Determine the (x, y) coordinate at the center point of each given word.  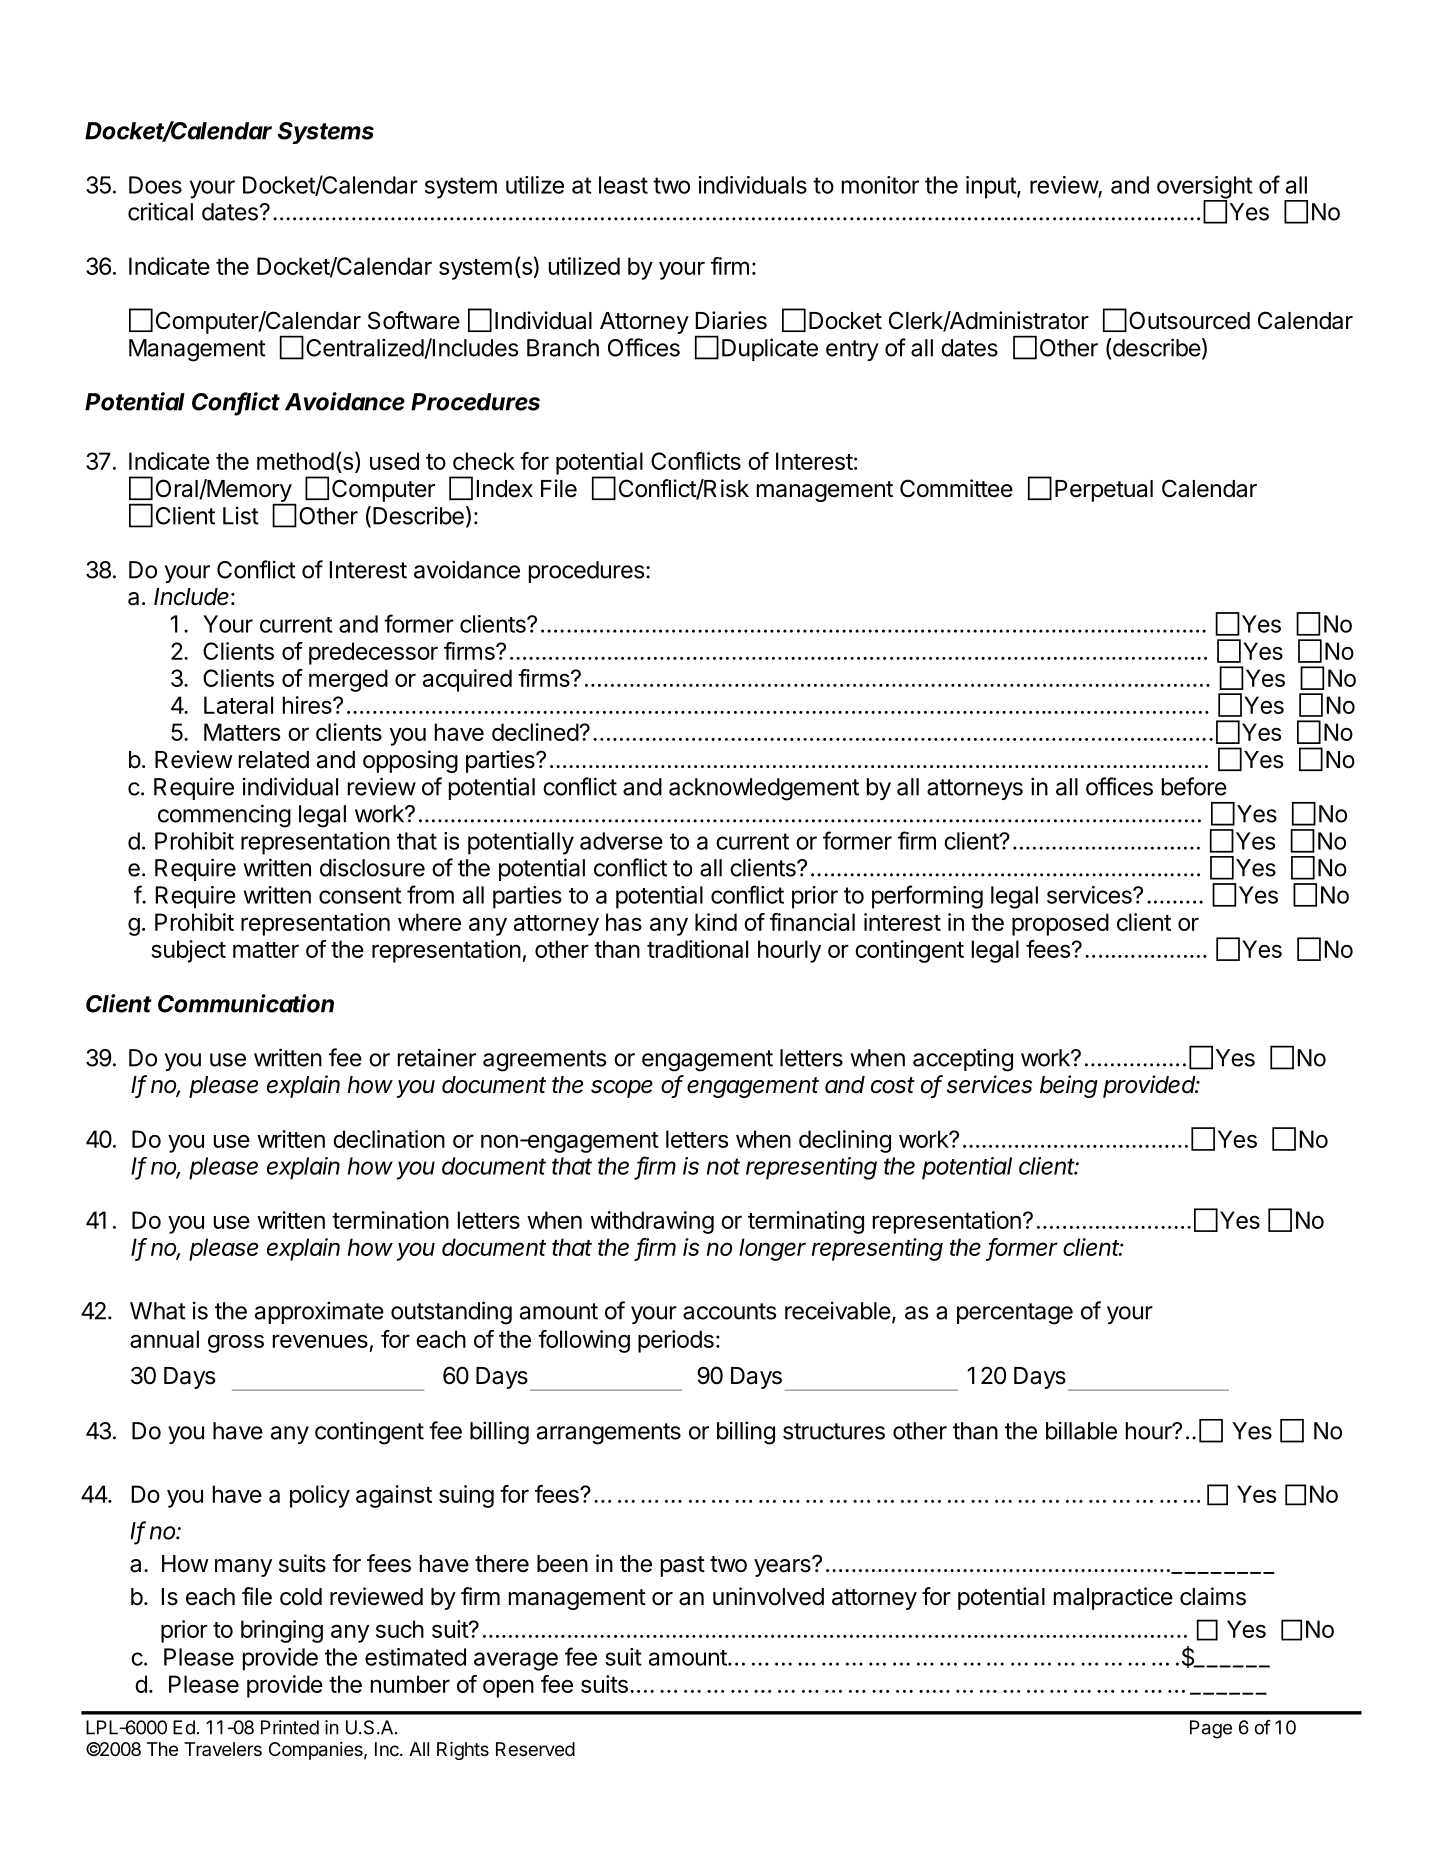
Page (1211, 1729)
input (992, 187)
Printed (290, 1727)
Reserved (535, 1749)
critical (160, 211)
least (623, 185)
